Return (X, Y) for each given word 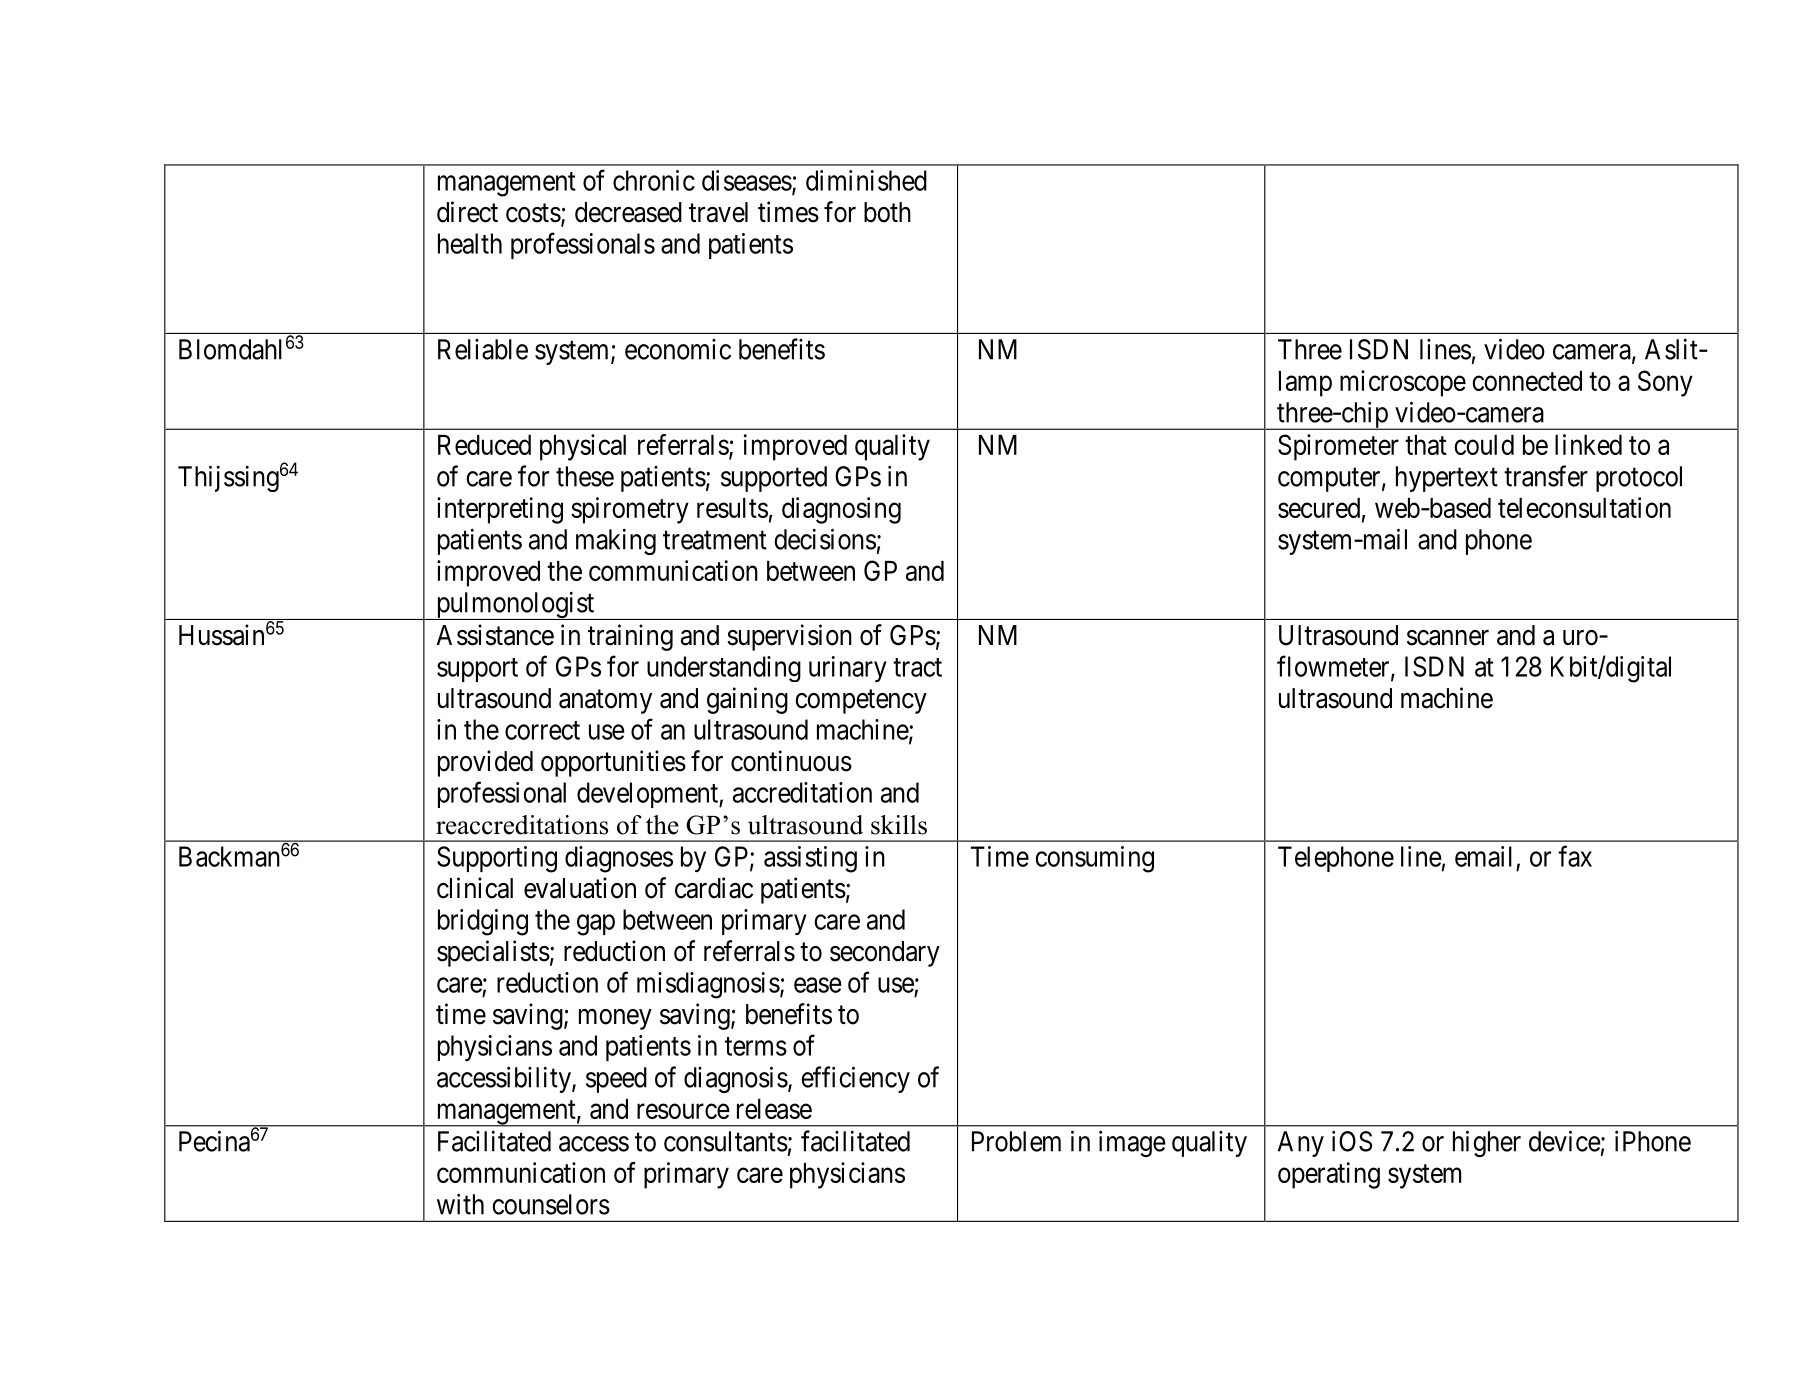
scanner (1448, 638)
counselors (551, 1204)
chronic (654, 180)
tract (917, 667)
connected (1527, 381)
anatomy (605, 702)
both (887, 212)
